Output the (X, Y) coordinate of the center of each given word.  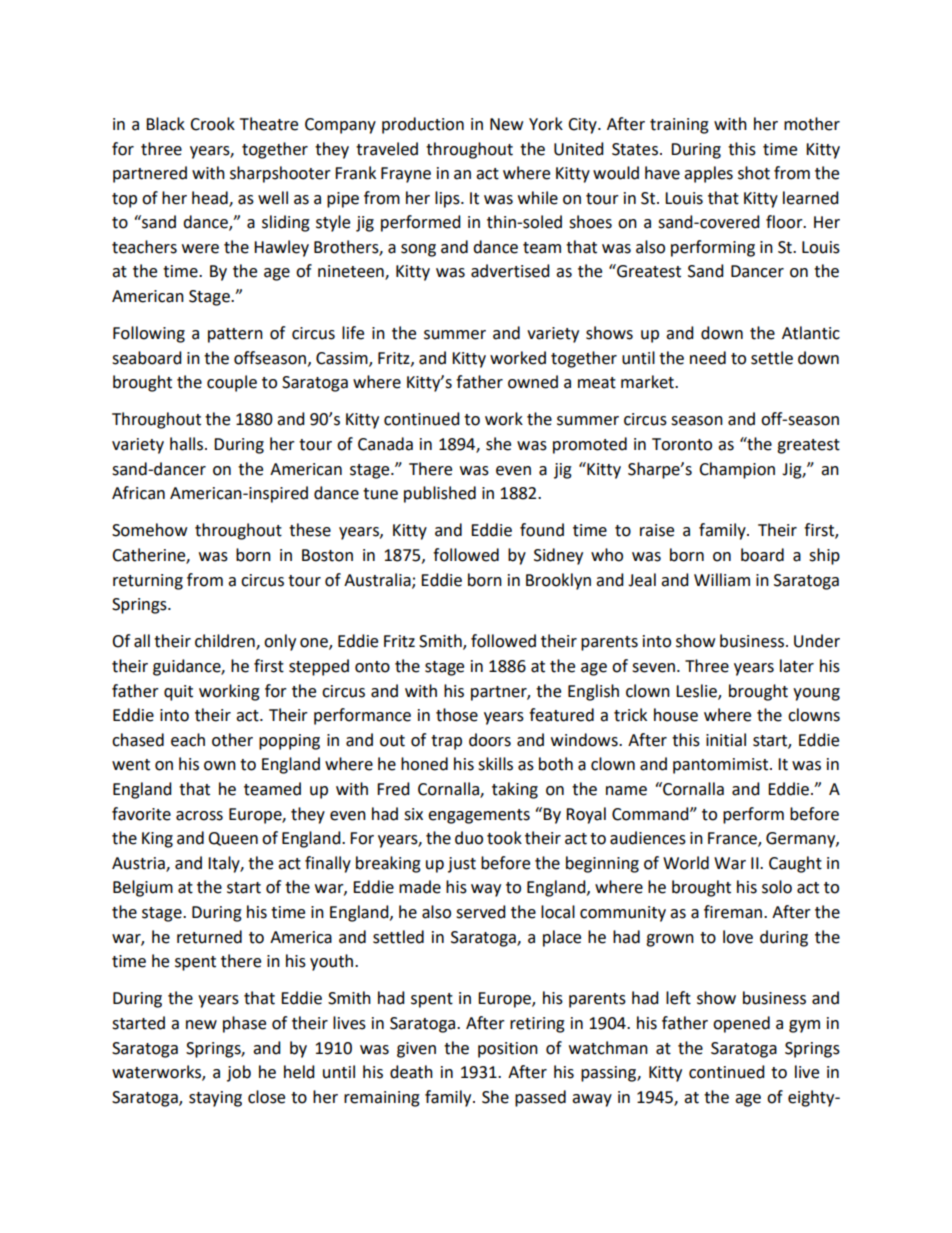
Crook (212, 124)
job (239, 1073)
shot (754, 173)
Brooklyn (558, 581)
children (226, 642)
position (508, 1050)
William (722, 580)
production (423, 125)
